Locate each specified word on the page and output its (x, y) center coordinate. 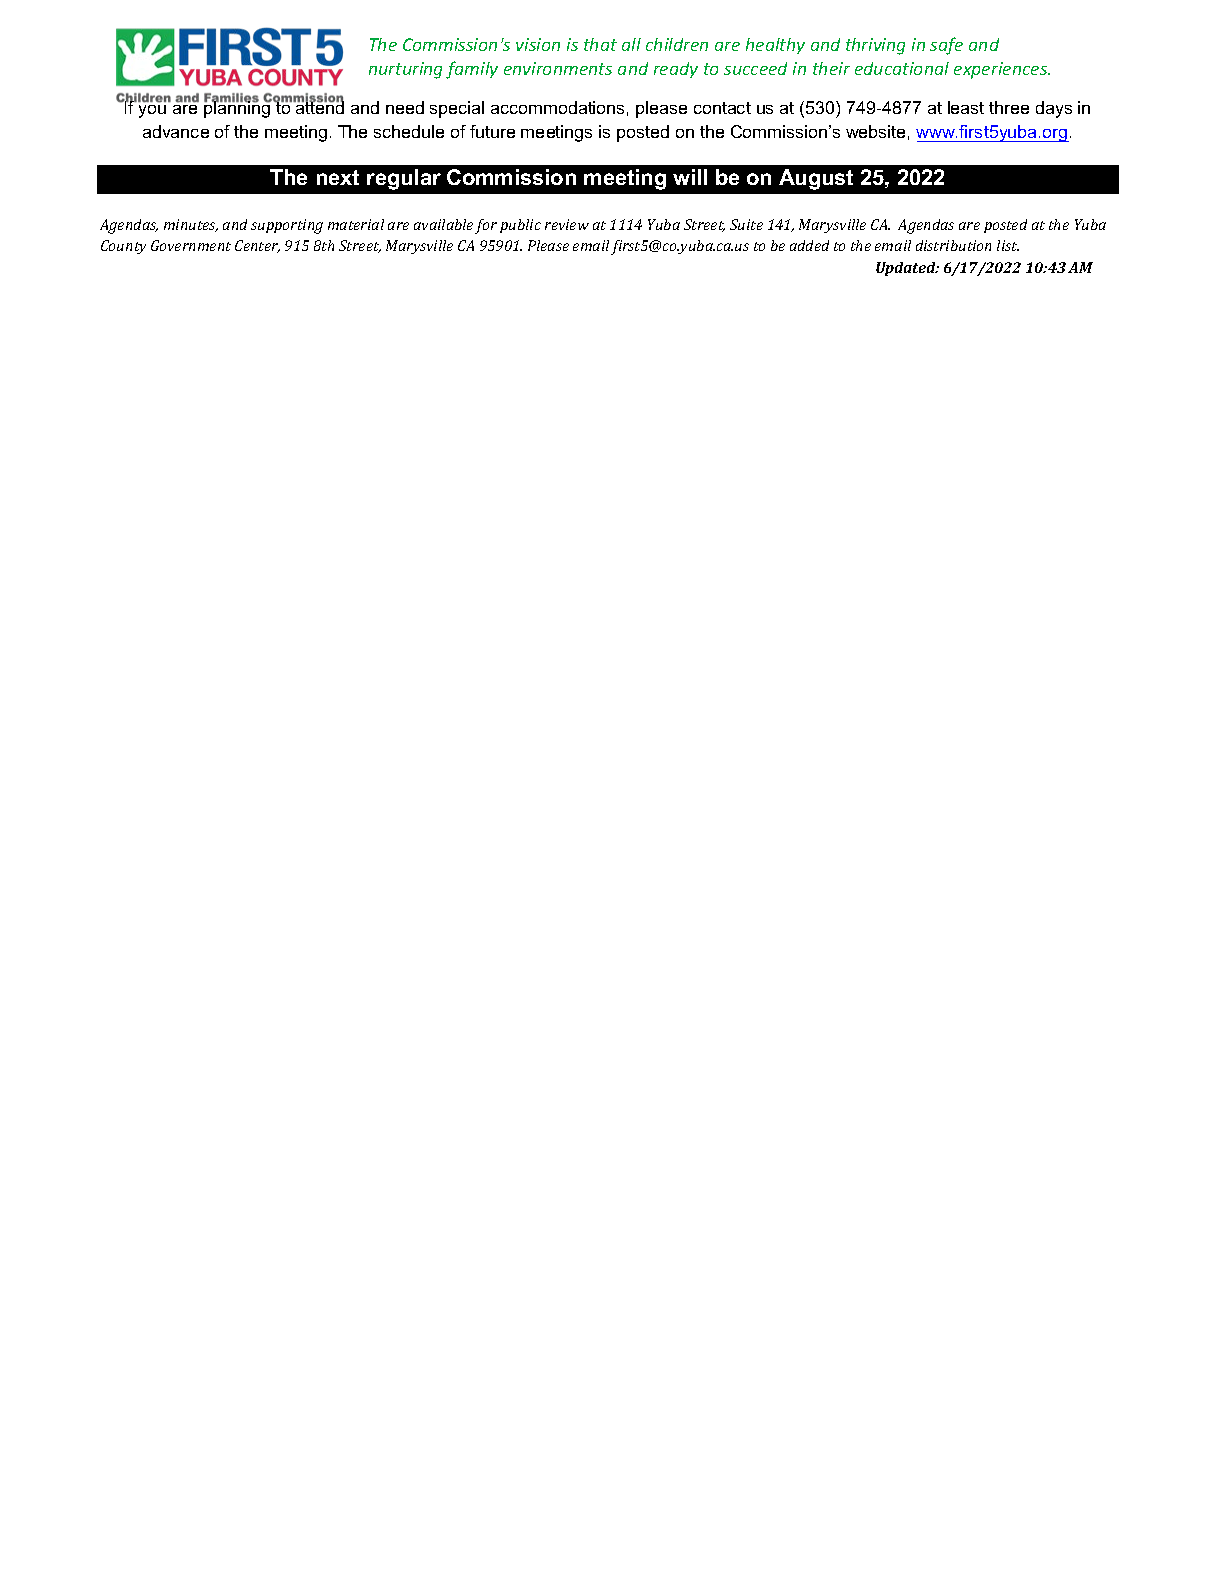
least (966, 107)
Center (257, 246)
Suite (746, 224)
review (567, 224)
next (338, 177)
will (690, 177)
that (600, 44)
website (875, 131)
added (809, 245)
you (152, 111)
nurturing (405, 70)
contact (722, 108)
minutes (191, 225)
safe (946, 46)
